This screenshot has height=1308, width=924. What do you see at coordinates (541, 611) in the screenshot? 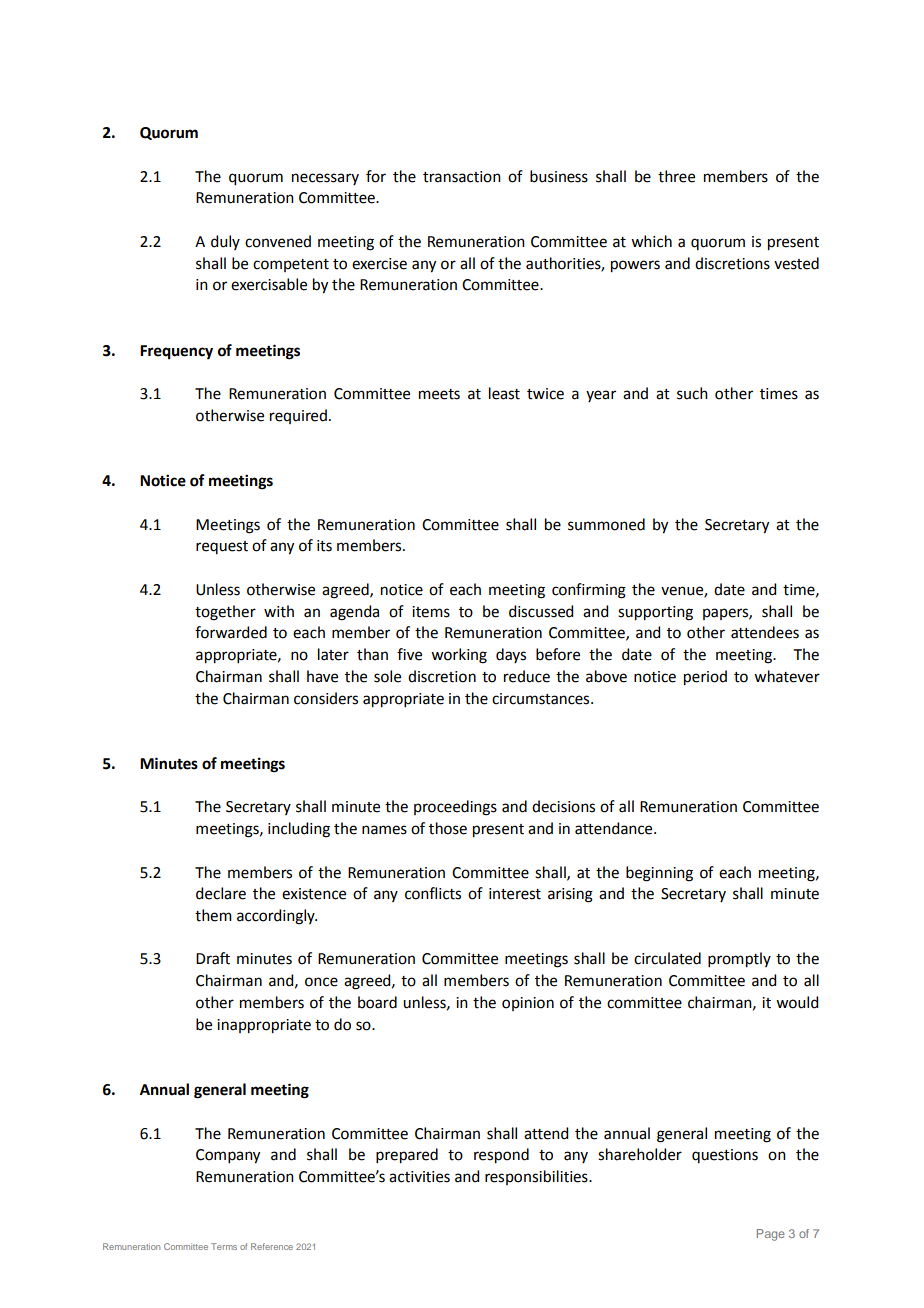
I see `discussed` at bounding box center [541, 611].
